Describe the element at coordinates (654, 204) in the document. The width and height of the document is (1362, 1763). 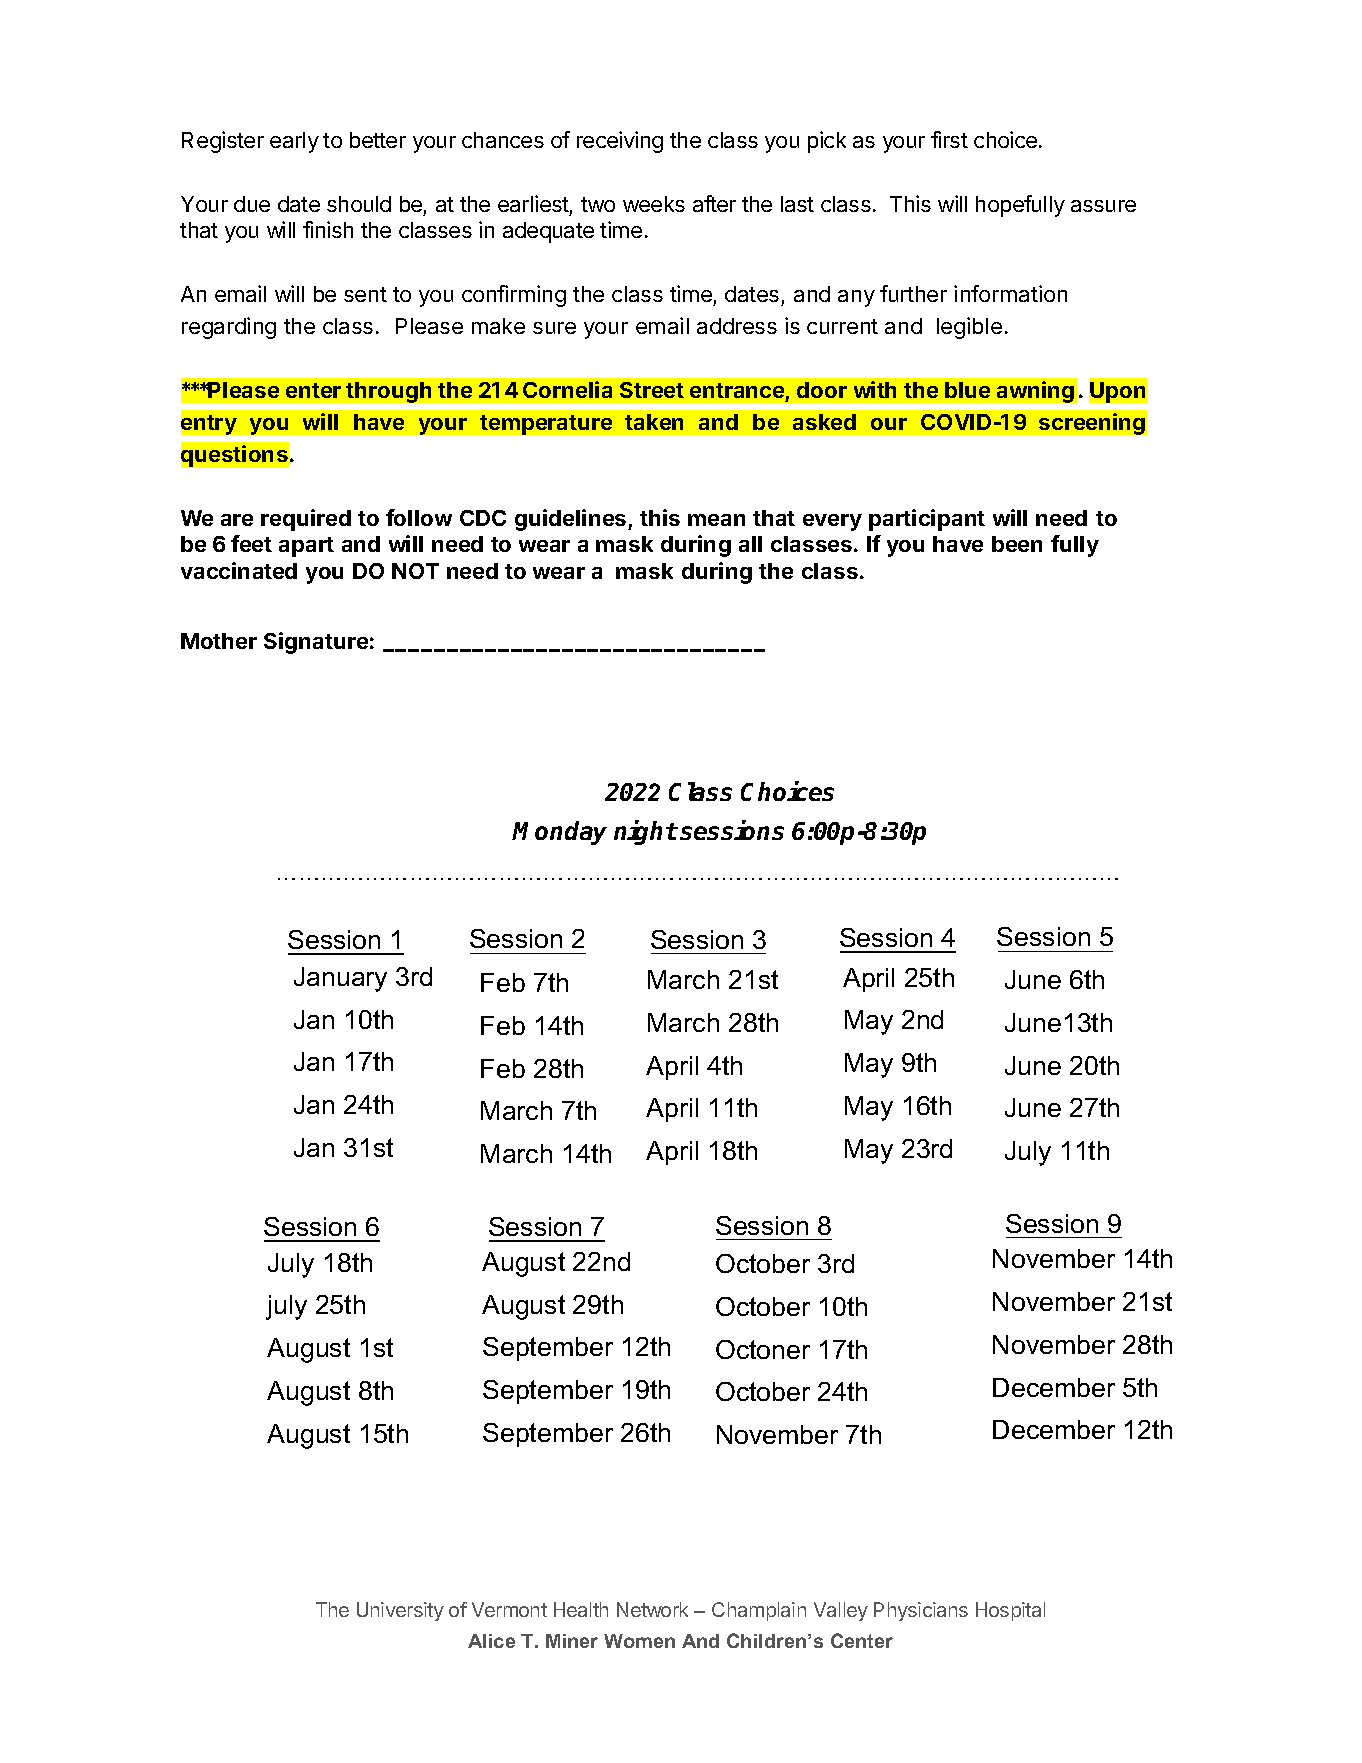
I see `weeks` at that location.
